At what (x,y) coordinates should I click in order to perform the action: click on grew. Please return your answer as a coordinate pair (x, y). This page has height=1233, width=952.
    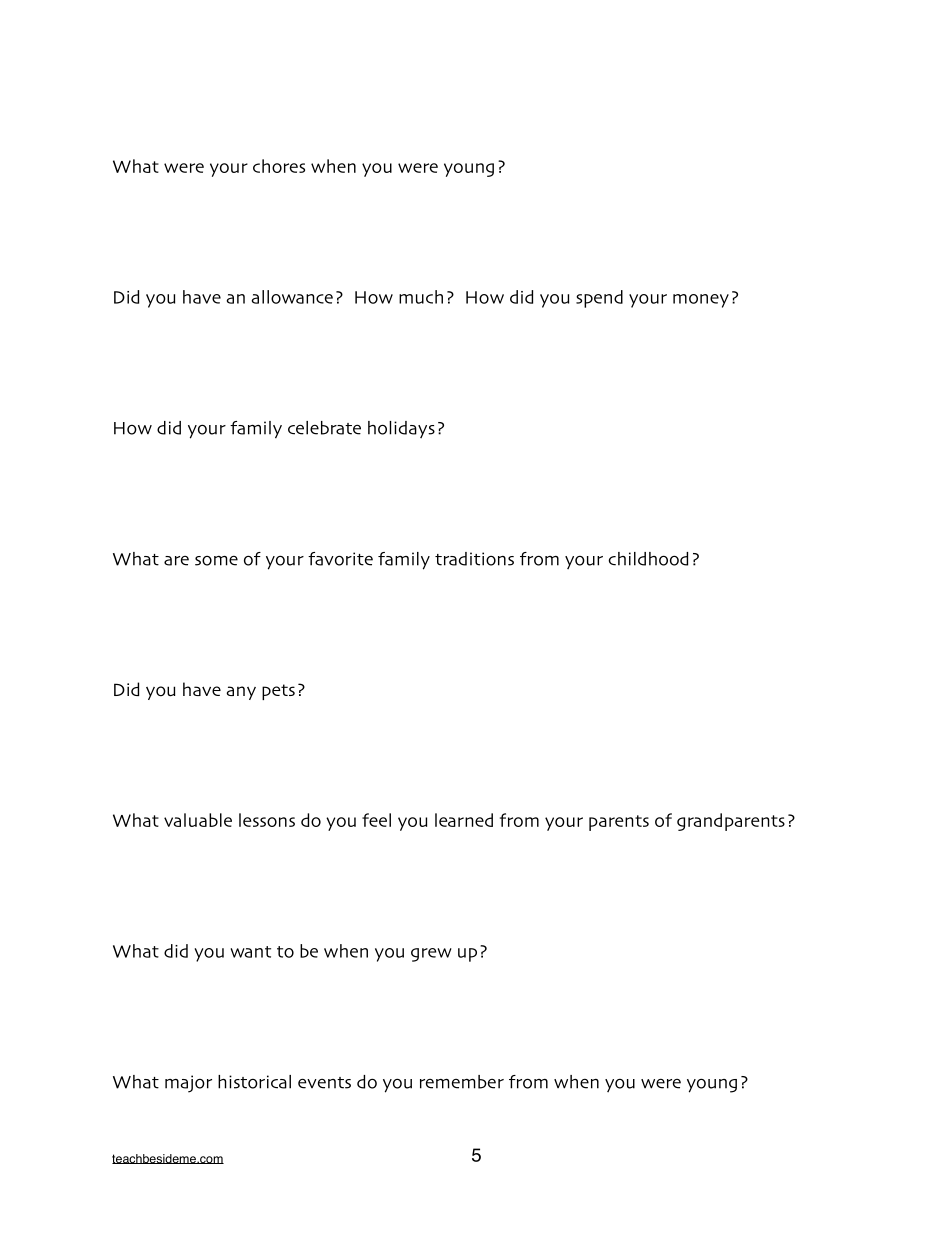
    Looking at the image, I should click on (431, 955).
